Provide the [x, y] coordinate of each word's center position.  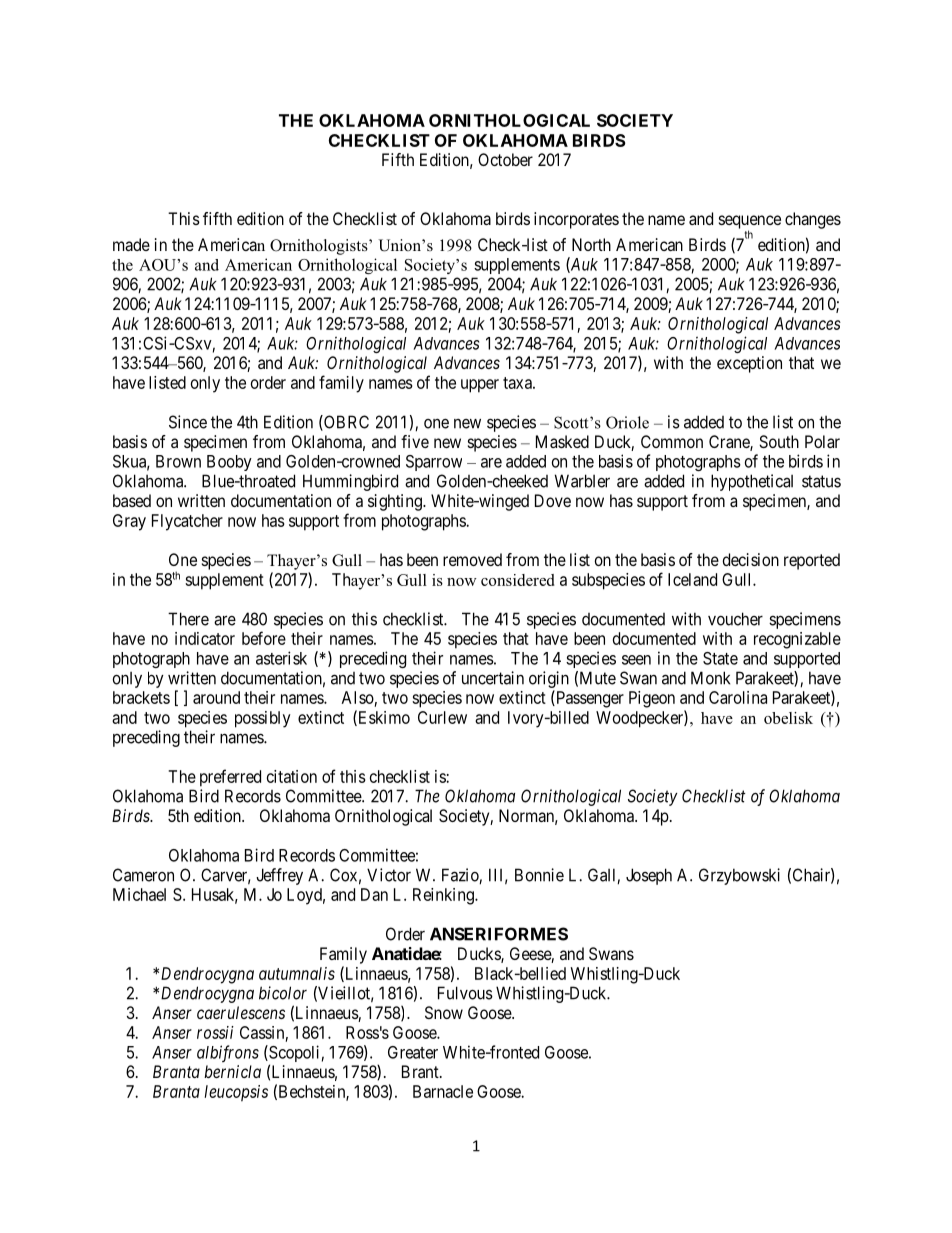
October [505, 159]
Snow [444, 1012]
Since [188, 422]
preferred [230, 778]
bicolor [283, 993]
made [131, 244]
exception [749, 364]
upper [480, 386]
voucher [735, 619]
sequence [750, 223]
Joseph [649, 876]
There [188, 619]
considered [517, 580]
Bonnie [539, 875]
